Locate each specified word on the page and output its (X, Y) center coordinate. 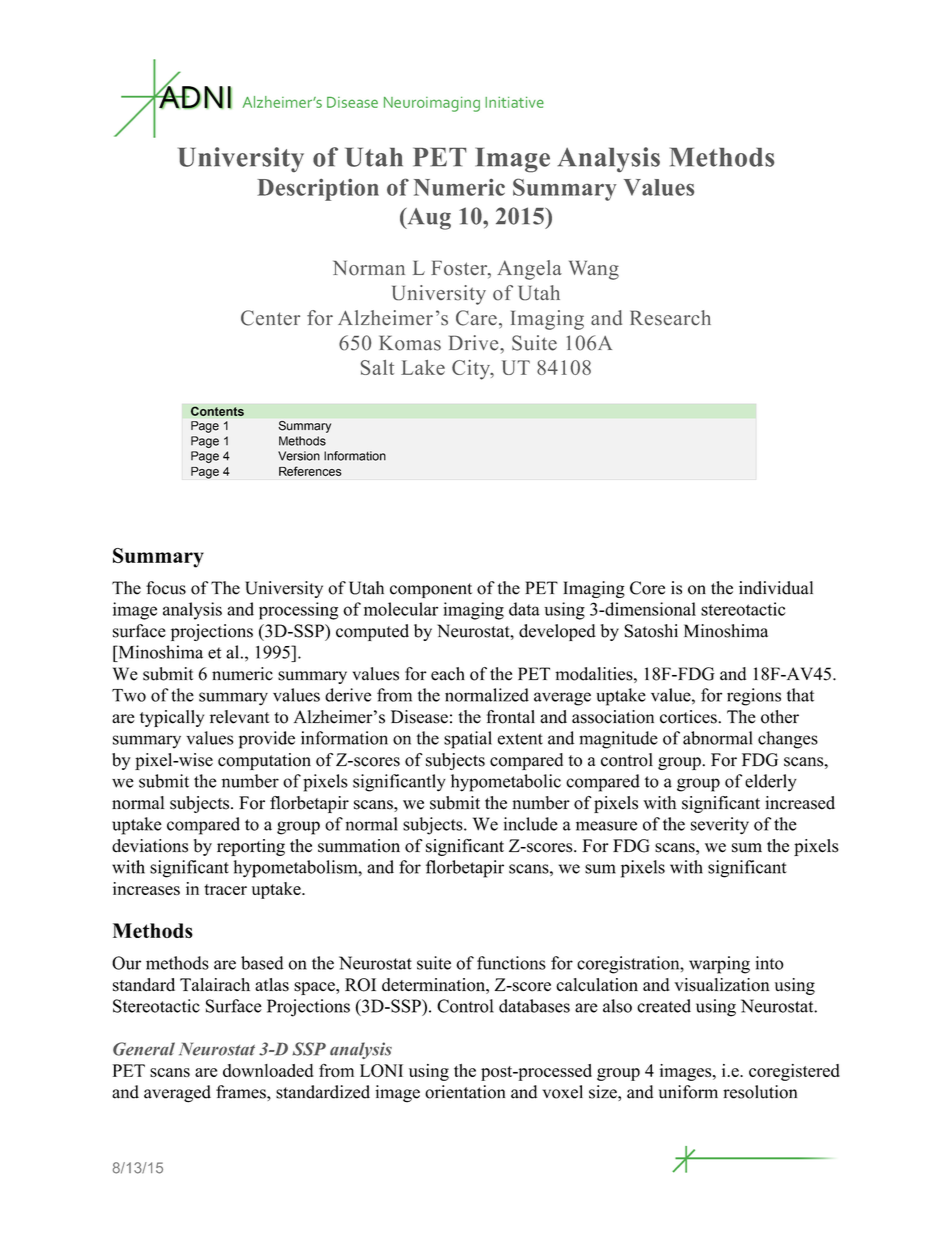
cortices (689, 717)
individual (776, 588)
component (431, 590)
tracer (225, 889)
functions (511, 963)
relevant (240, 717)
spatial (468, 740)
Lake (423, 367)
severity (720, 826)
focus (166, 588)
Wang (594, 270)
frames (242, 1092)
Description (318, 190)
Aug (428, 218)
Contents (217, 411)
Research (670, 318)
